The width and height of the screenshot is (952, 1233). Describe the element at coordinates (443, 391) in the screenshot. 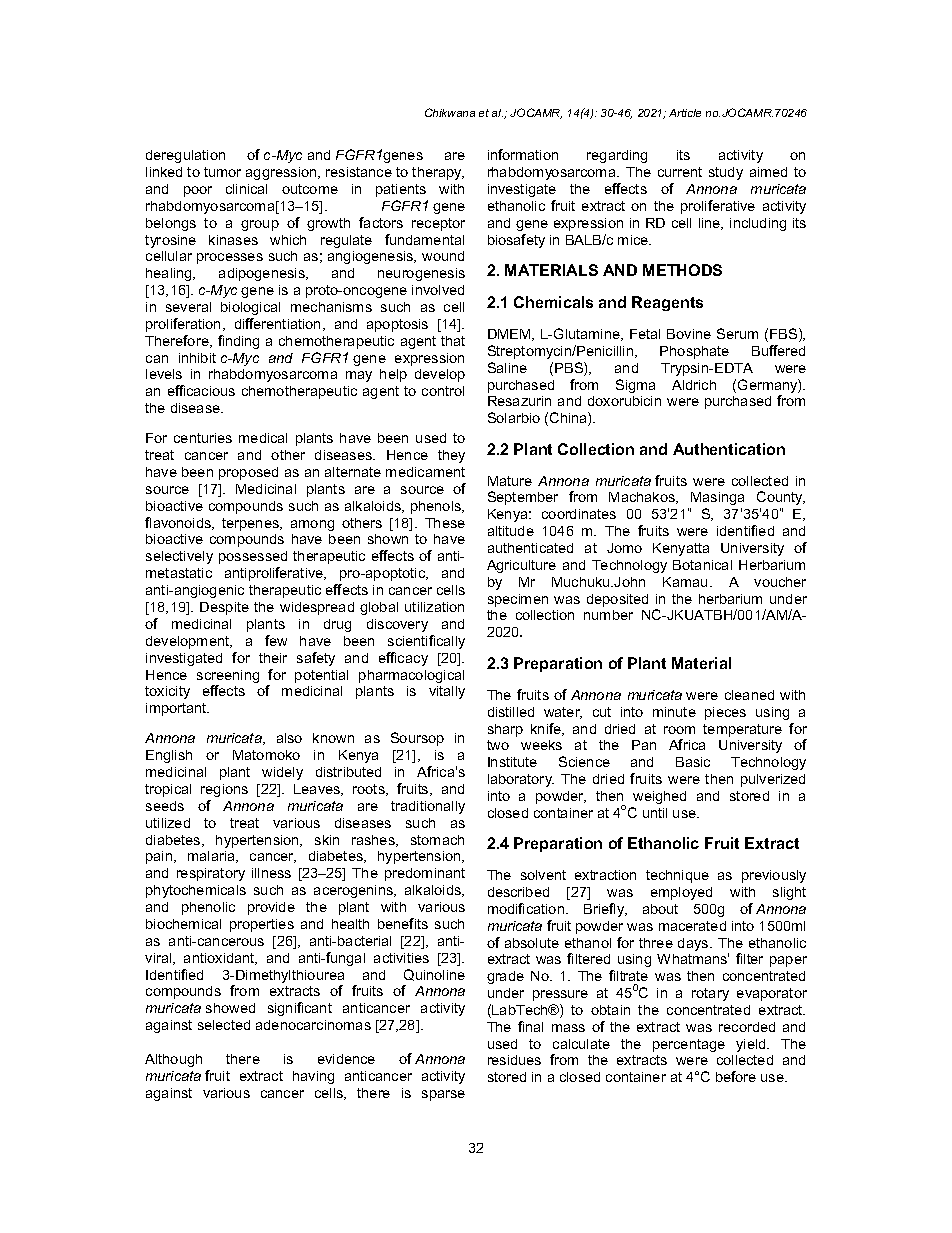

I see `control` at that location.
